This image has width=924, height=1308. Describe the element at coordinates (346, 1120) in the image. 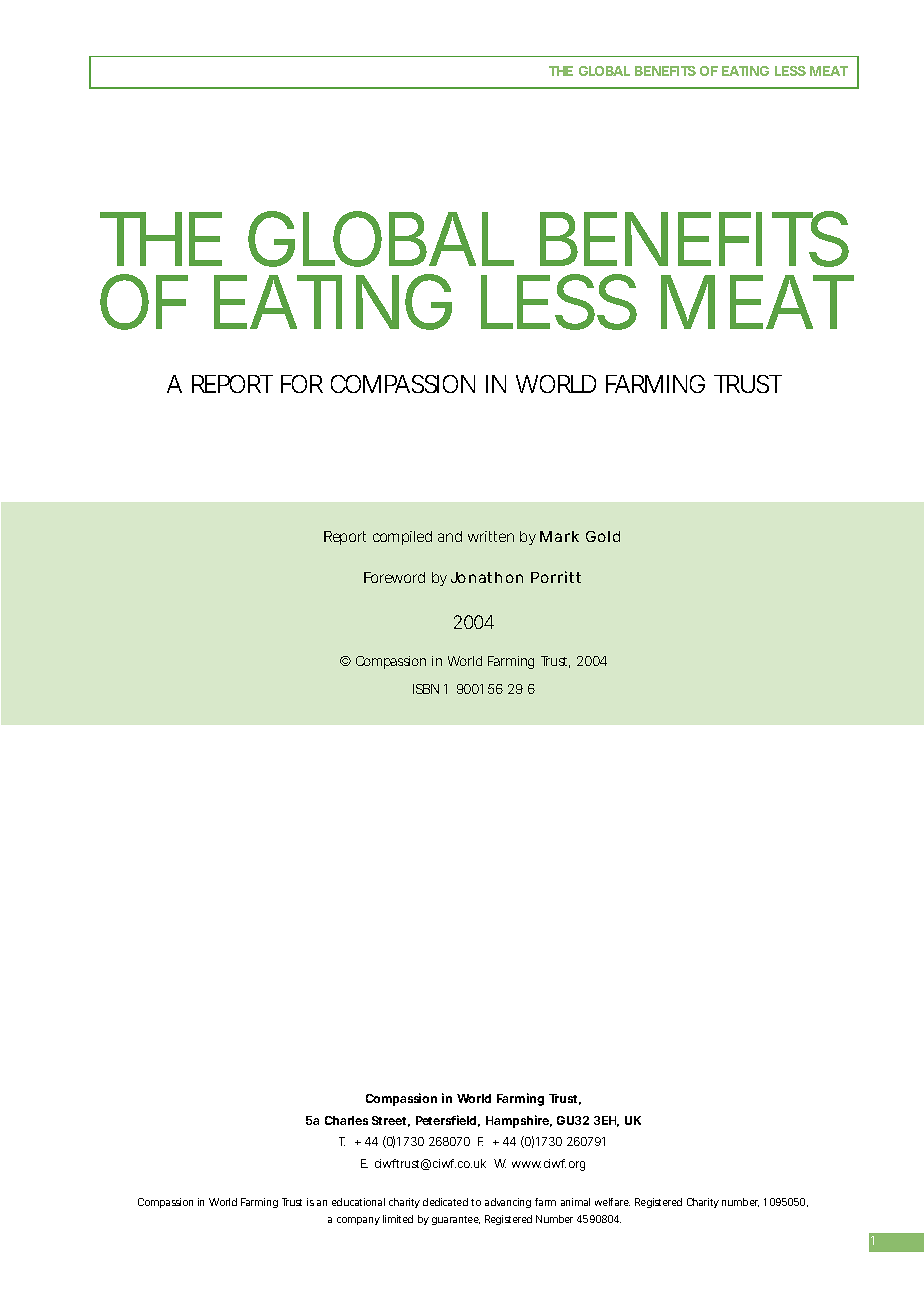

I see `Charles` at that location.
